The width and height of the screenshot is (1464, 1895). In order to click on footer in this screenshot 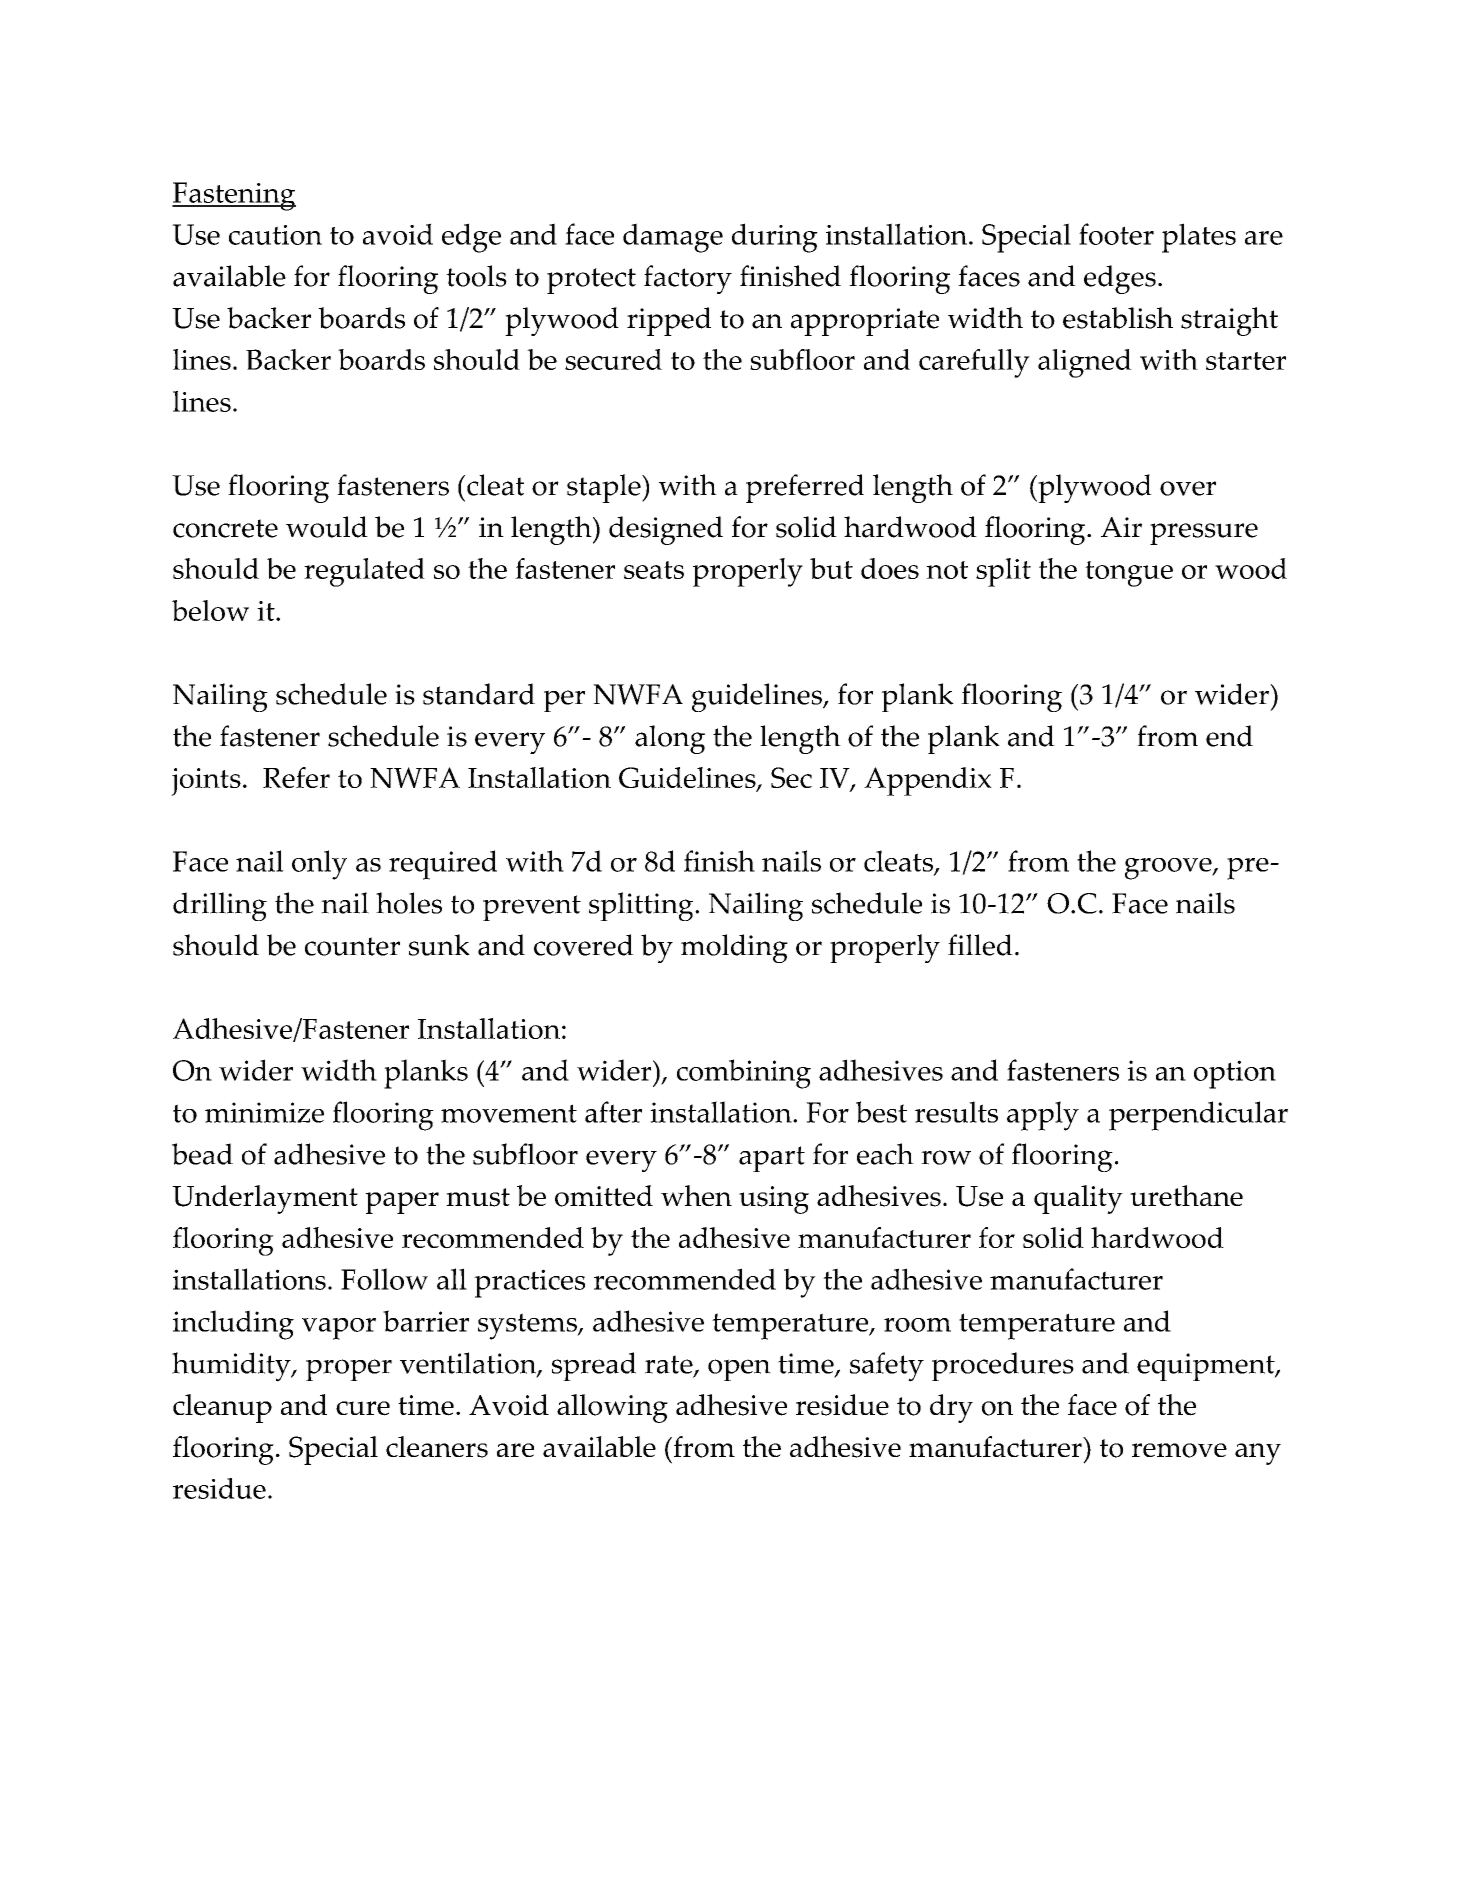, I will do `click(1116, 234)`.
